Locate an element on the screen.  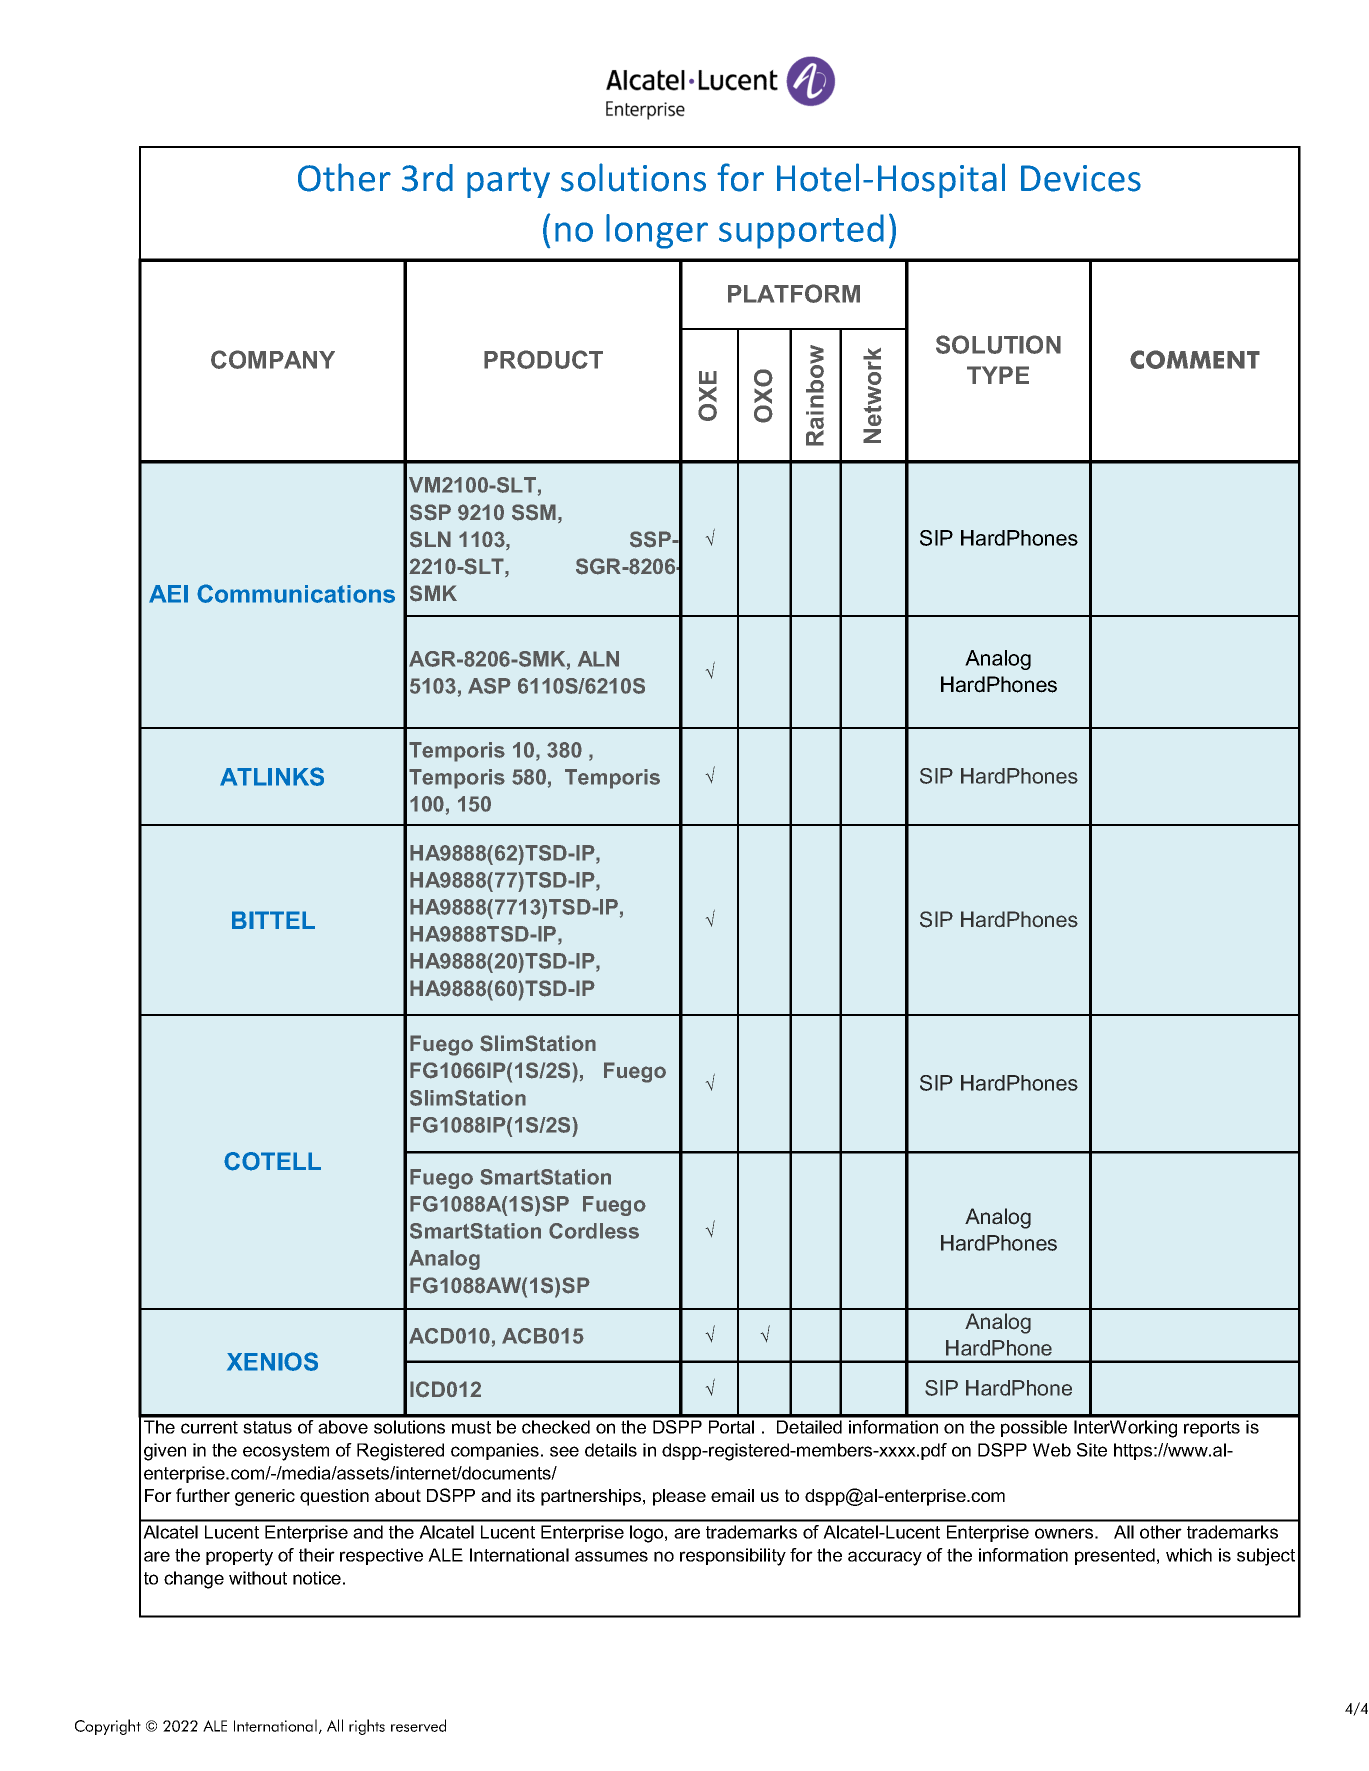
responsibility is located at coordinates (733, 1557).
